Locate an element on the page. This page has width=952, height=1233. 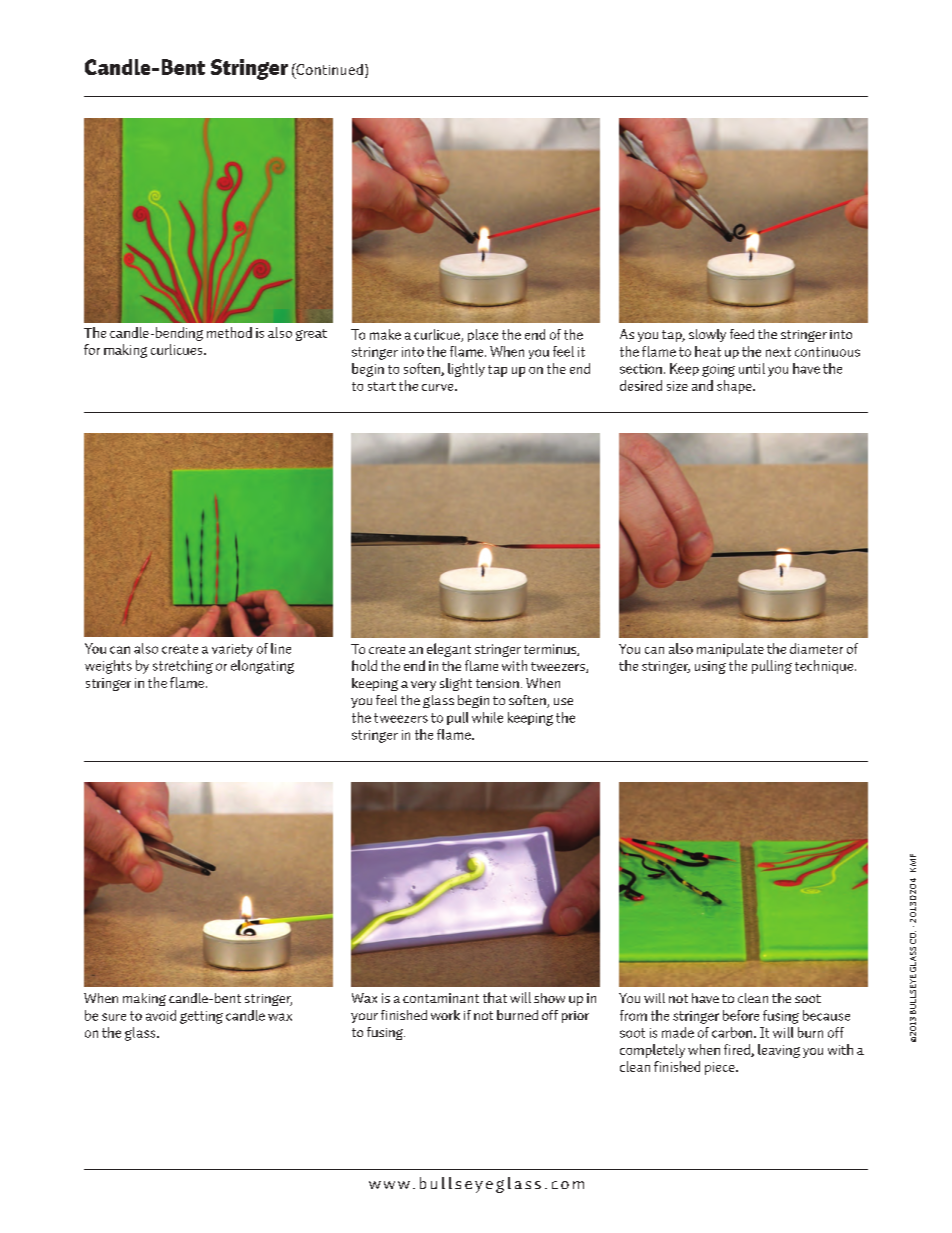
feed is located at coordinates (742, 334).
